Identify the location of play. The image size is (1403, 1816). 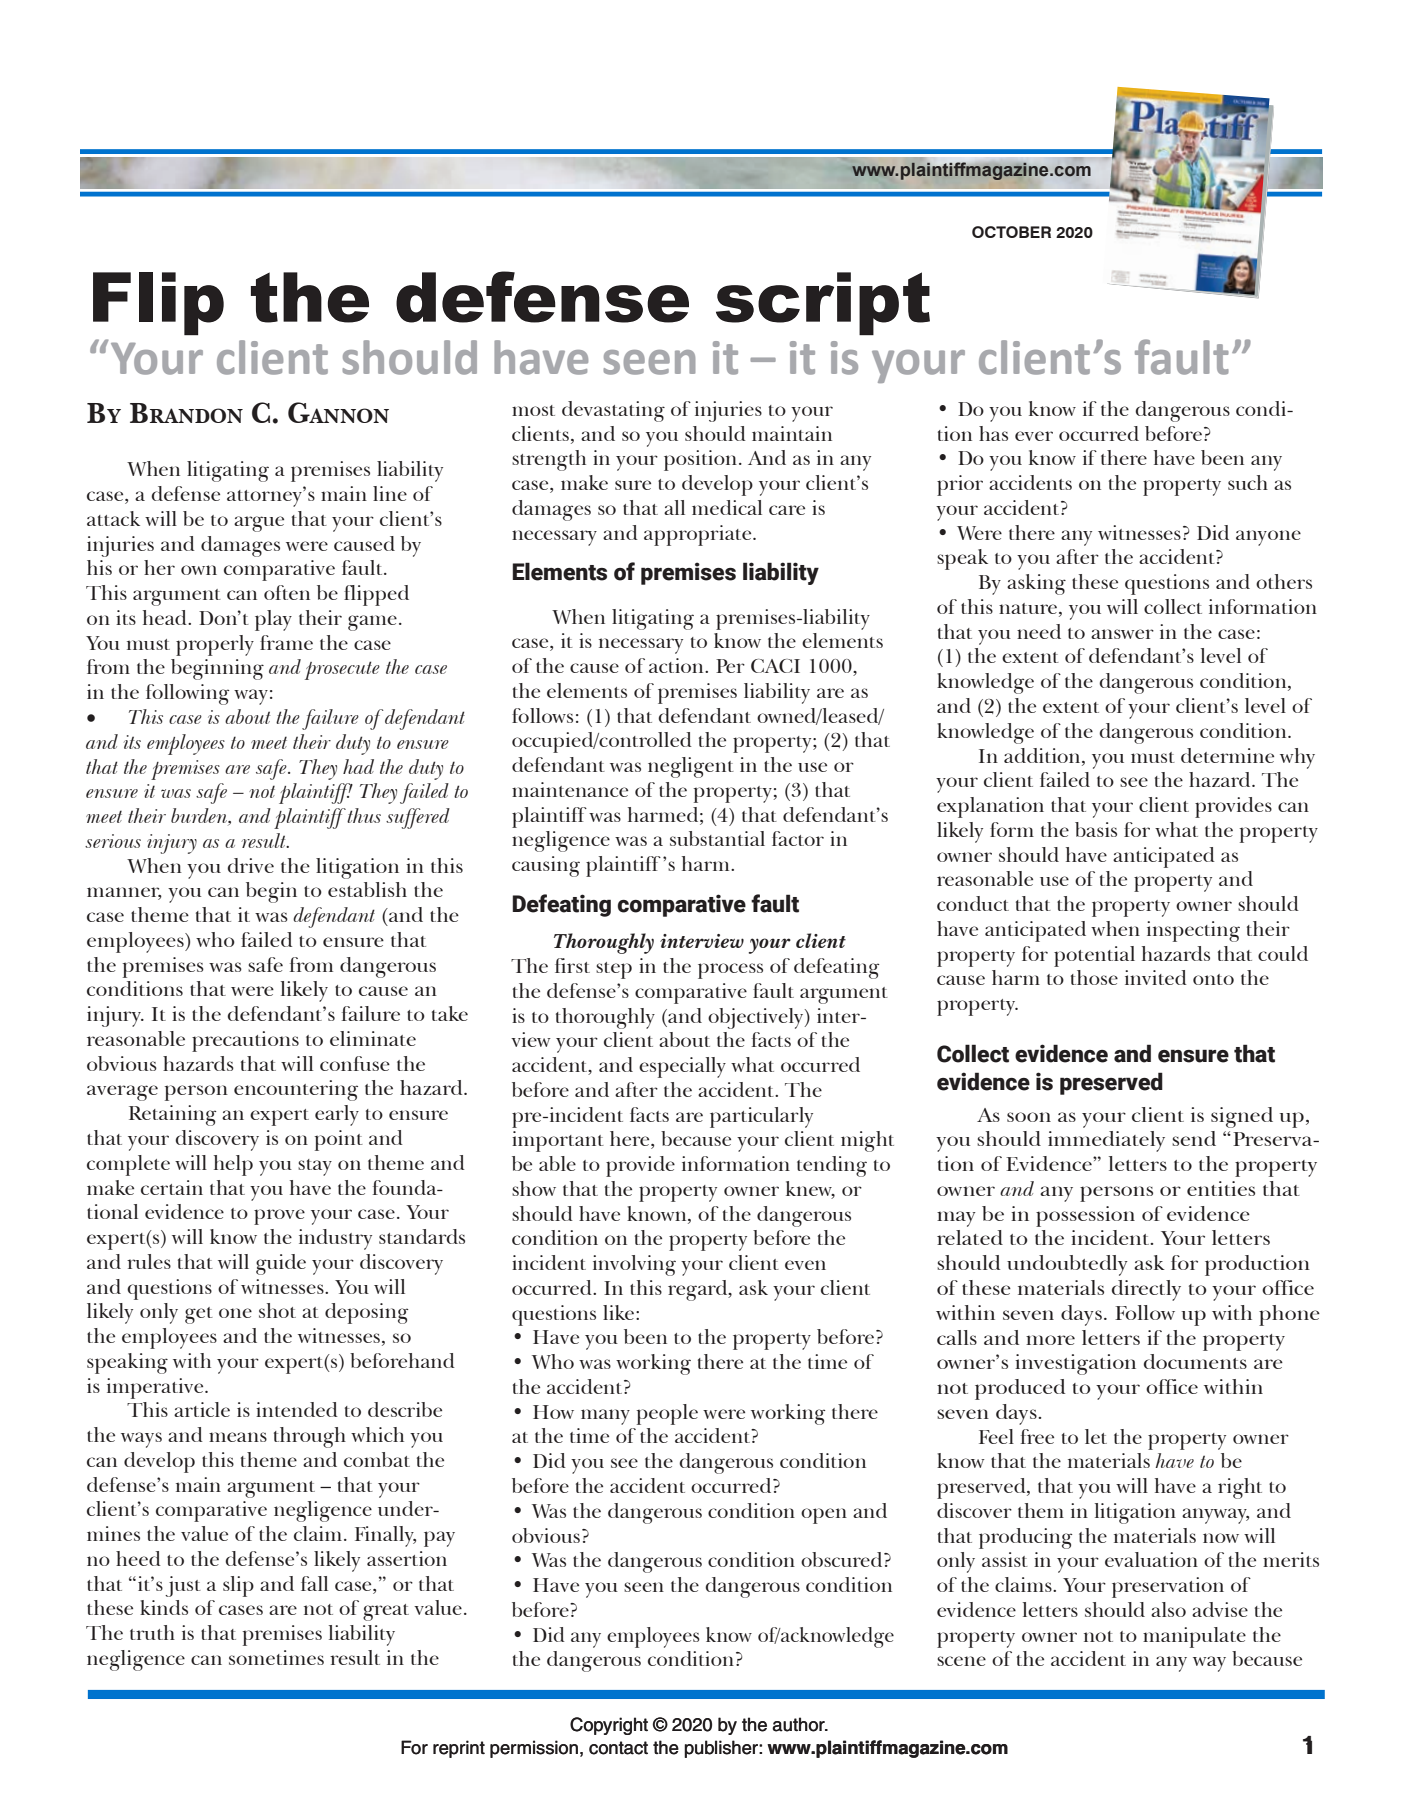
(273, 620).
